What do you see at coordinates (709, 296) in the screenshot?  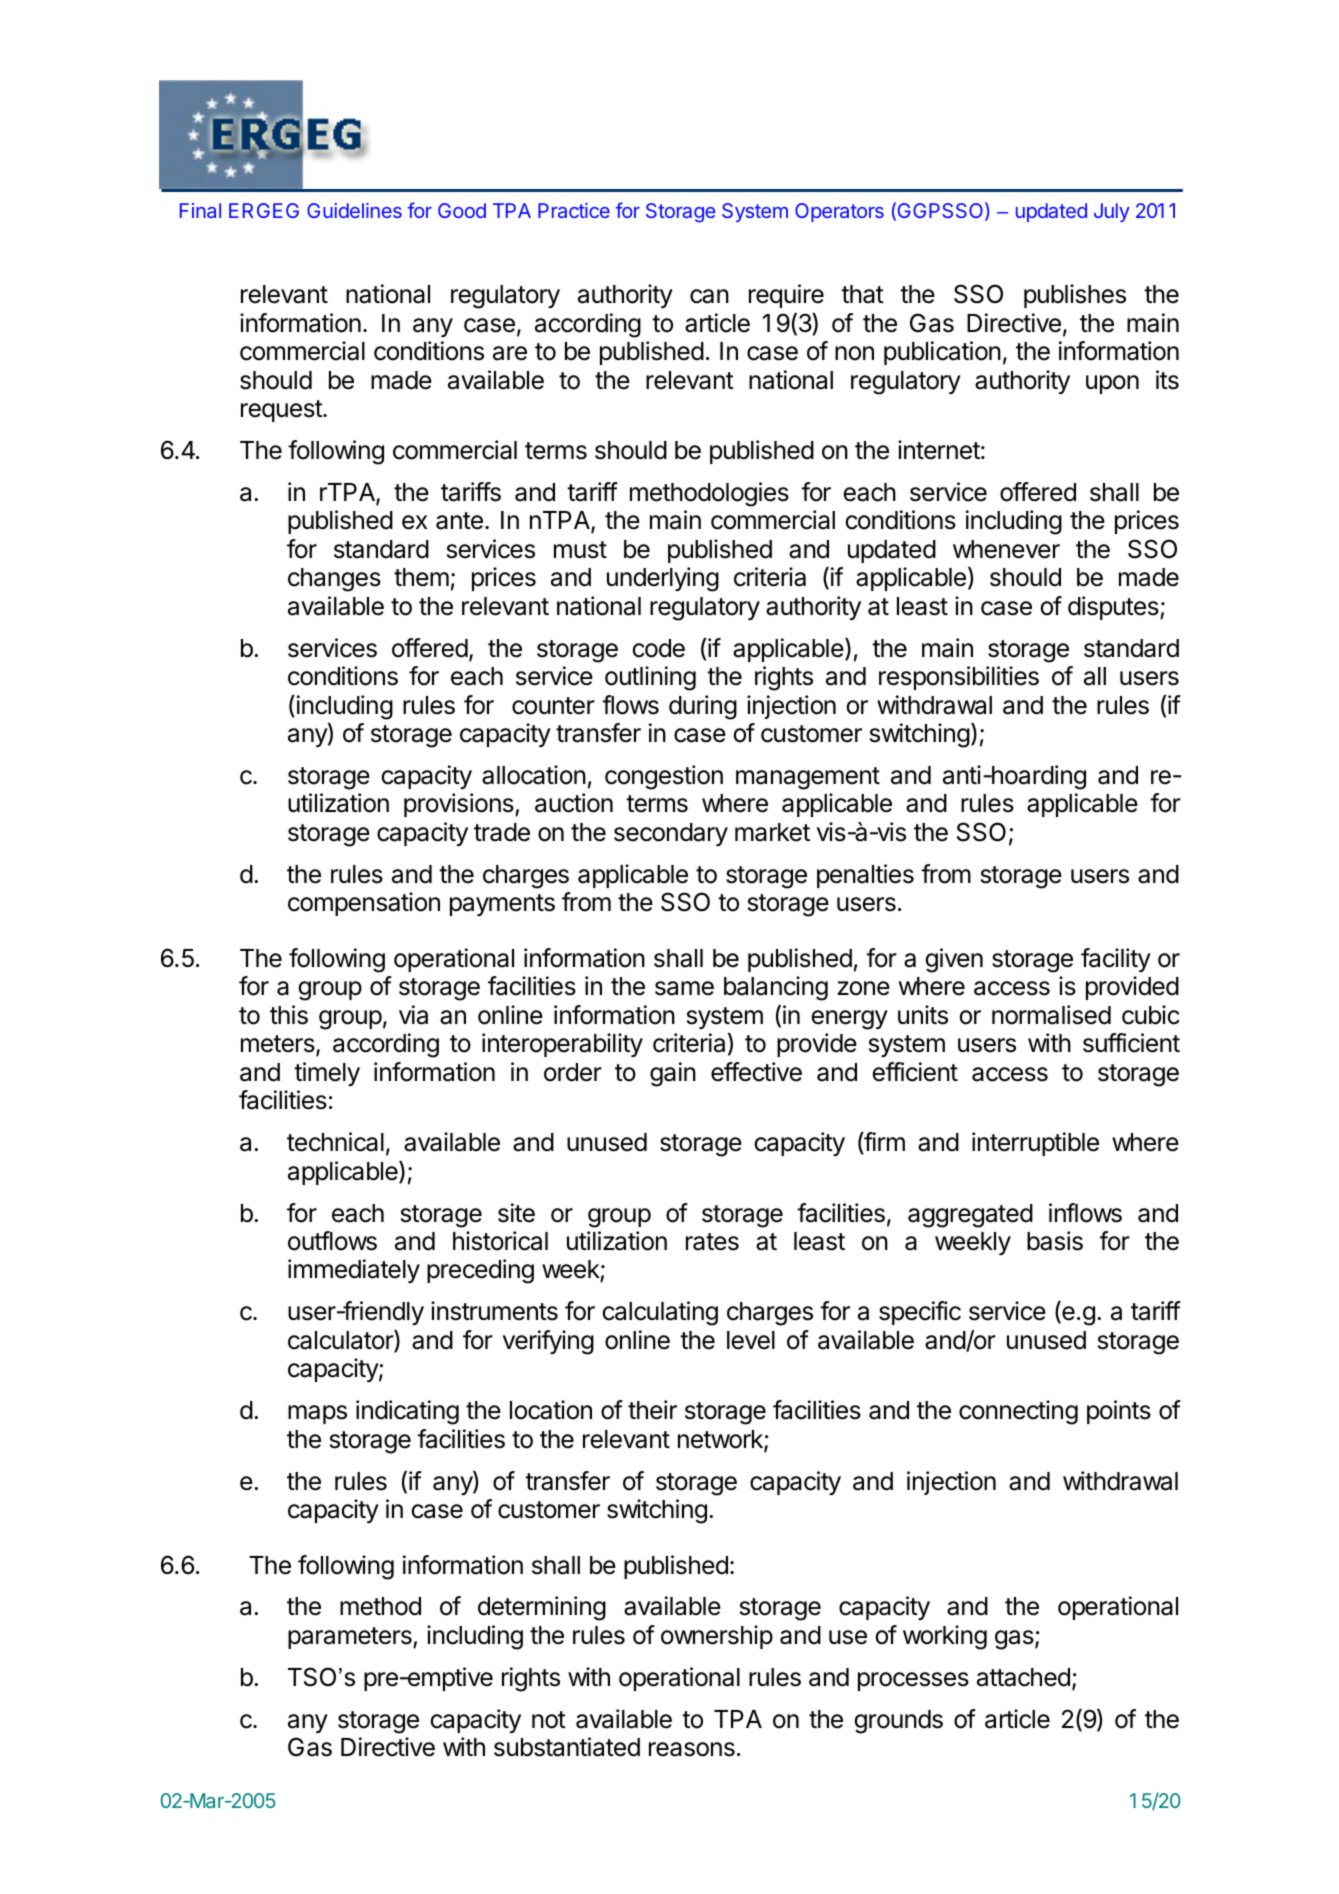 I see `can` at bounding box center [709, 296].
